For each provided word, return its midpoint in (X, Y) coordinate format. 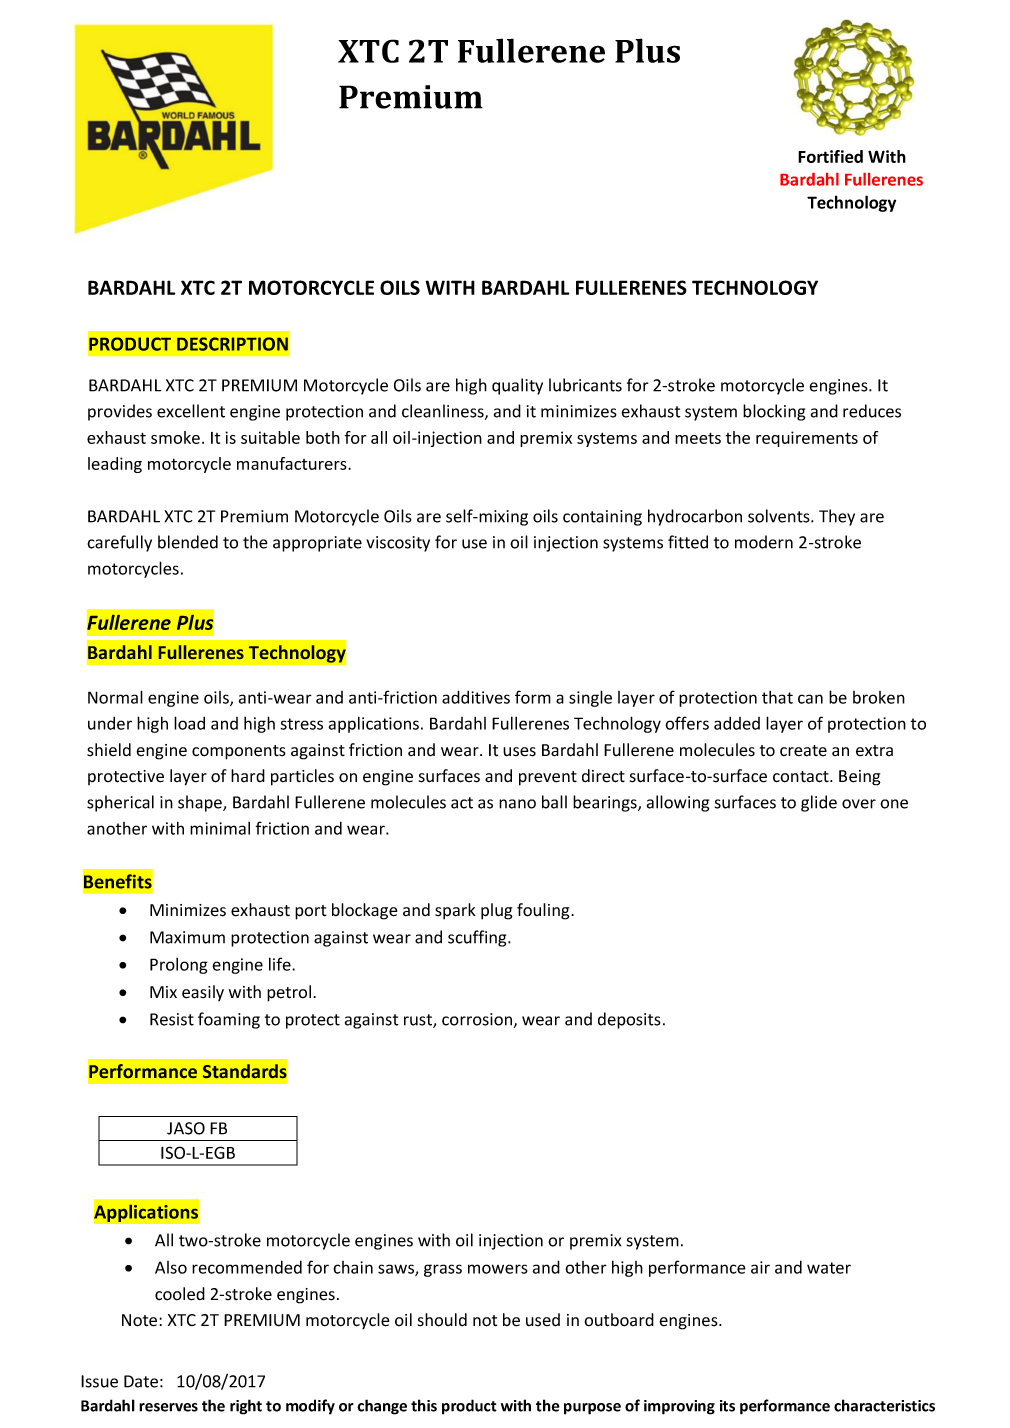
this (424, 1405)
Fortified (830, 156)
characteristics (884, 1405)
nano (517, 804)
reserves (168, 1407)
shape (201, 803)
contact (802, 777)
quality (517, 386)
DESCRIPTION (232, 344)
